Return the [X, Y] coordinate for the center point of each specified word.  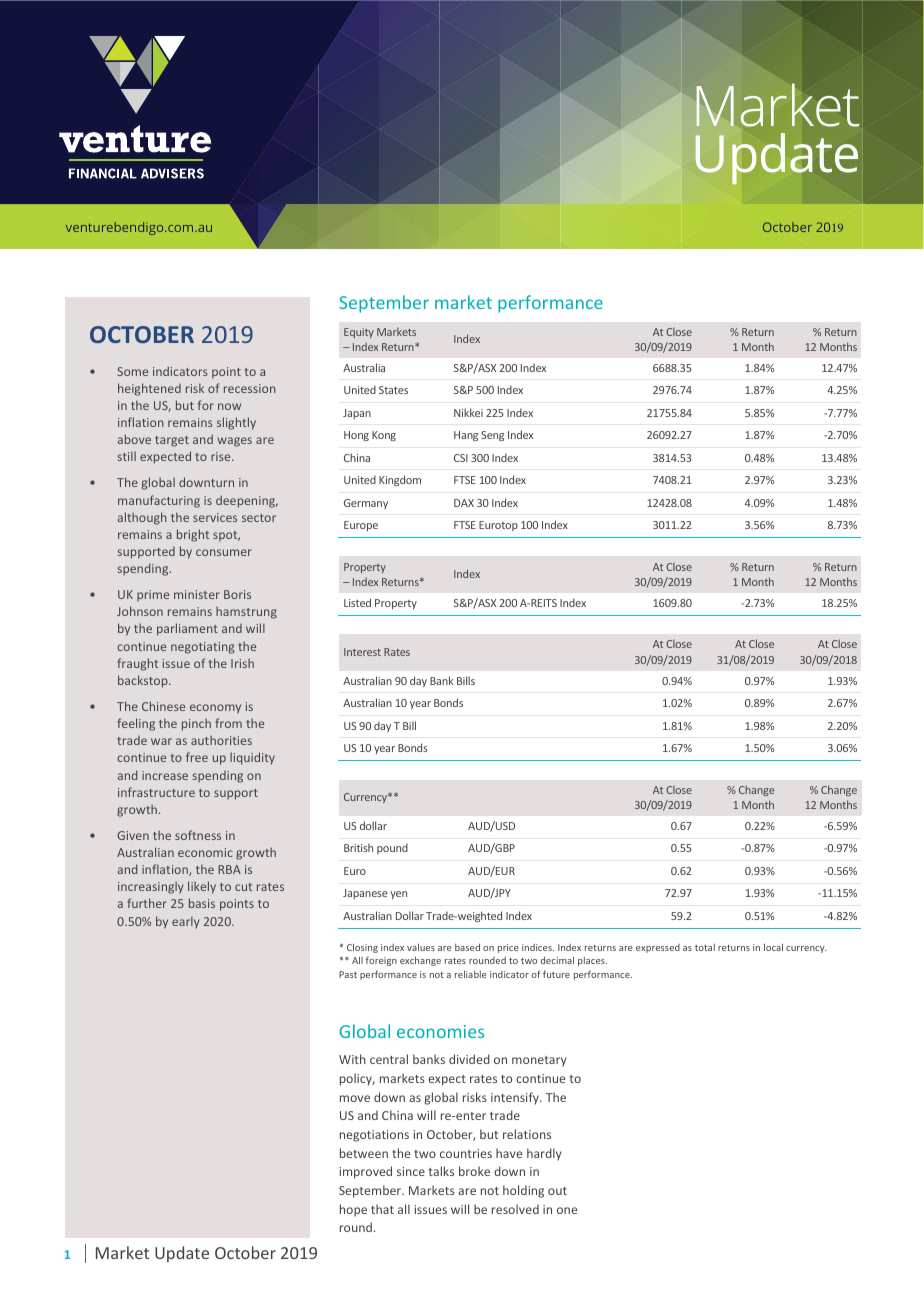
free [197, 757]
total [705, 947]
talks [441, 1171]
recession [250, 388]
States [393, 390]
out [557, 1191]
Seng [492, 436]
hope [353, 1210]
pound [392, 848]
